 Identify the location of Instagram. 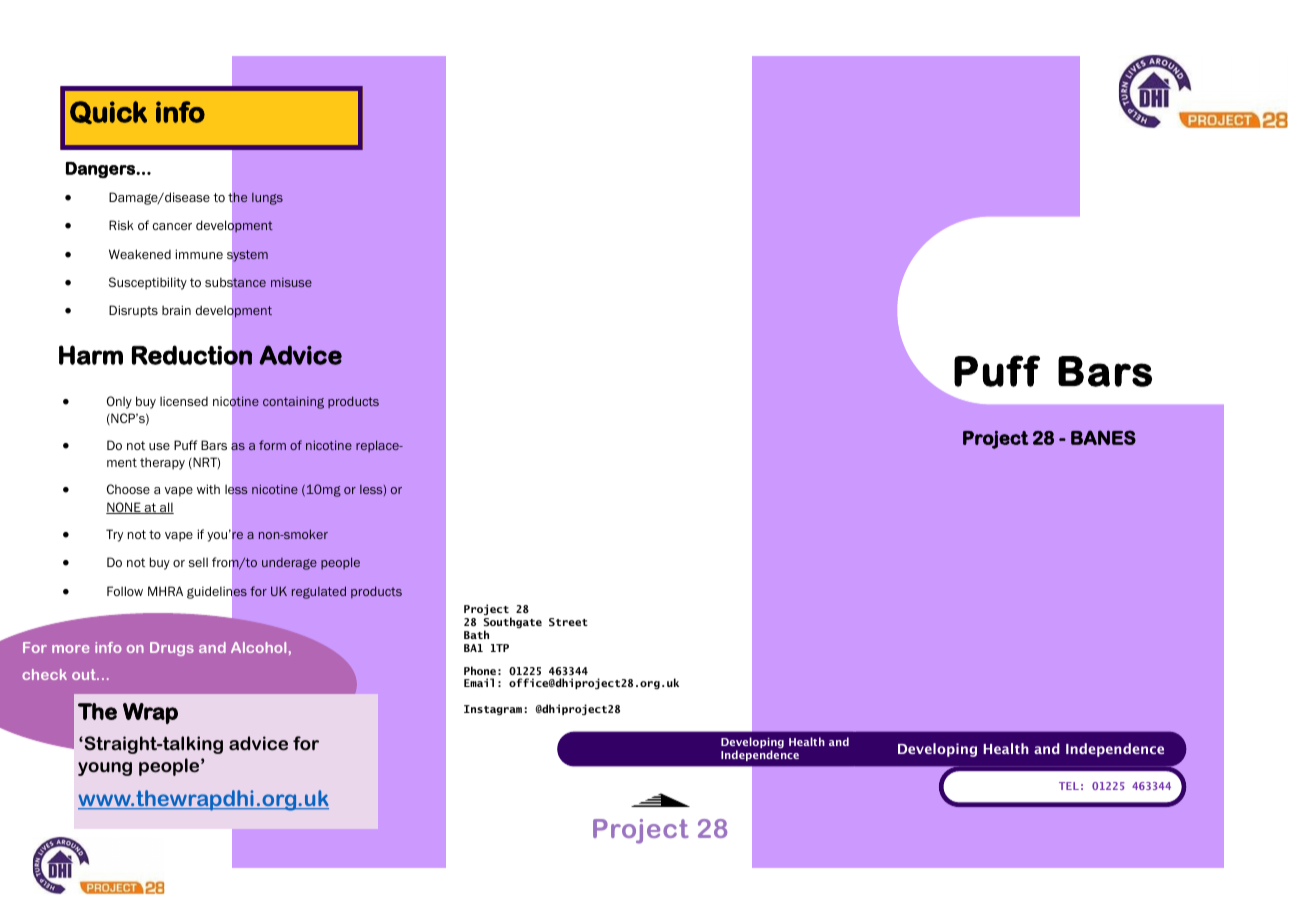
(493, 710).
